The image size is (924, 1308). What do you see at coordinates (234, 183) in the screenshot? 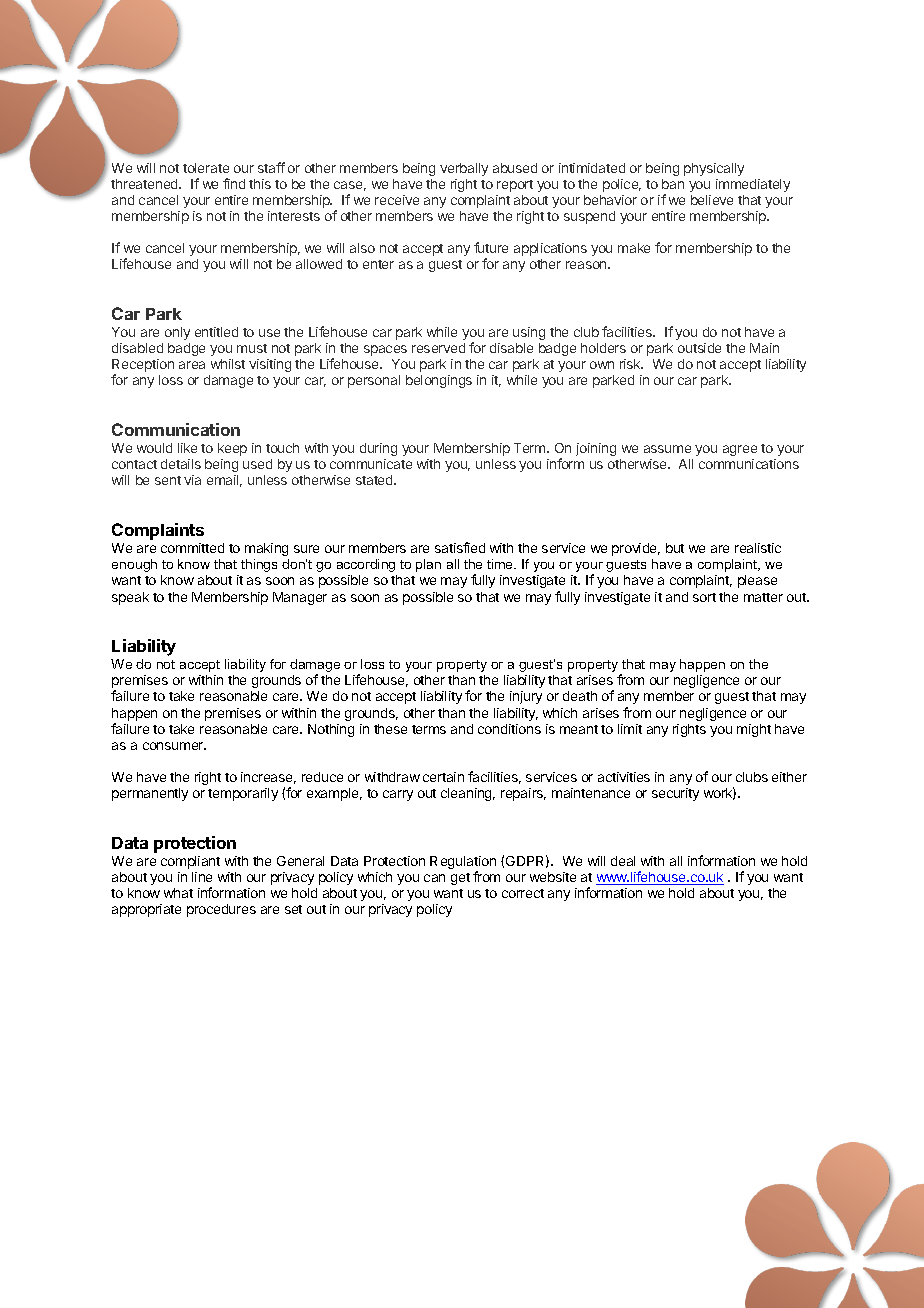
I see `find` at bounding box center [234, 183].
